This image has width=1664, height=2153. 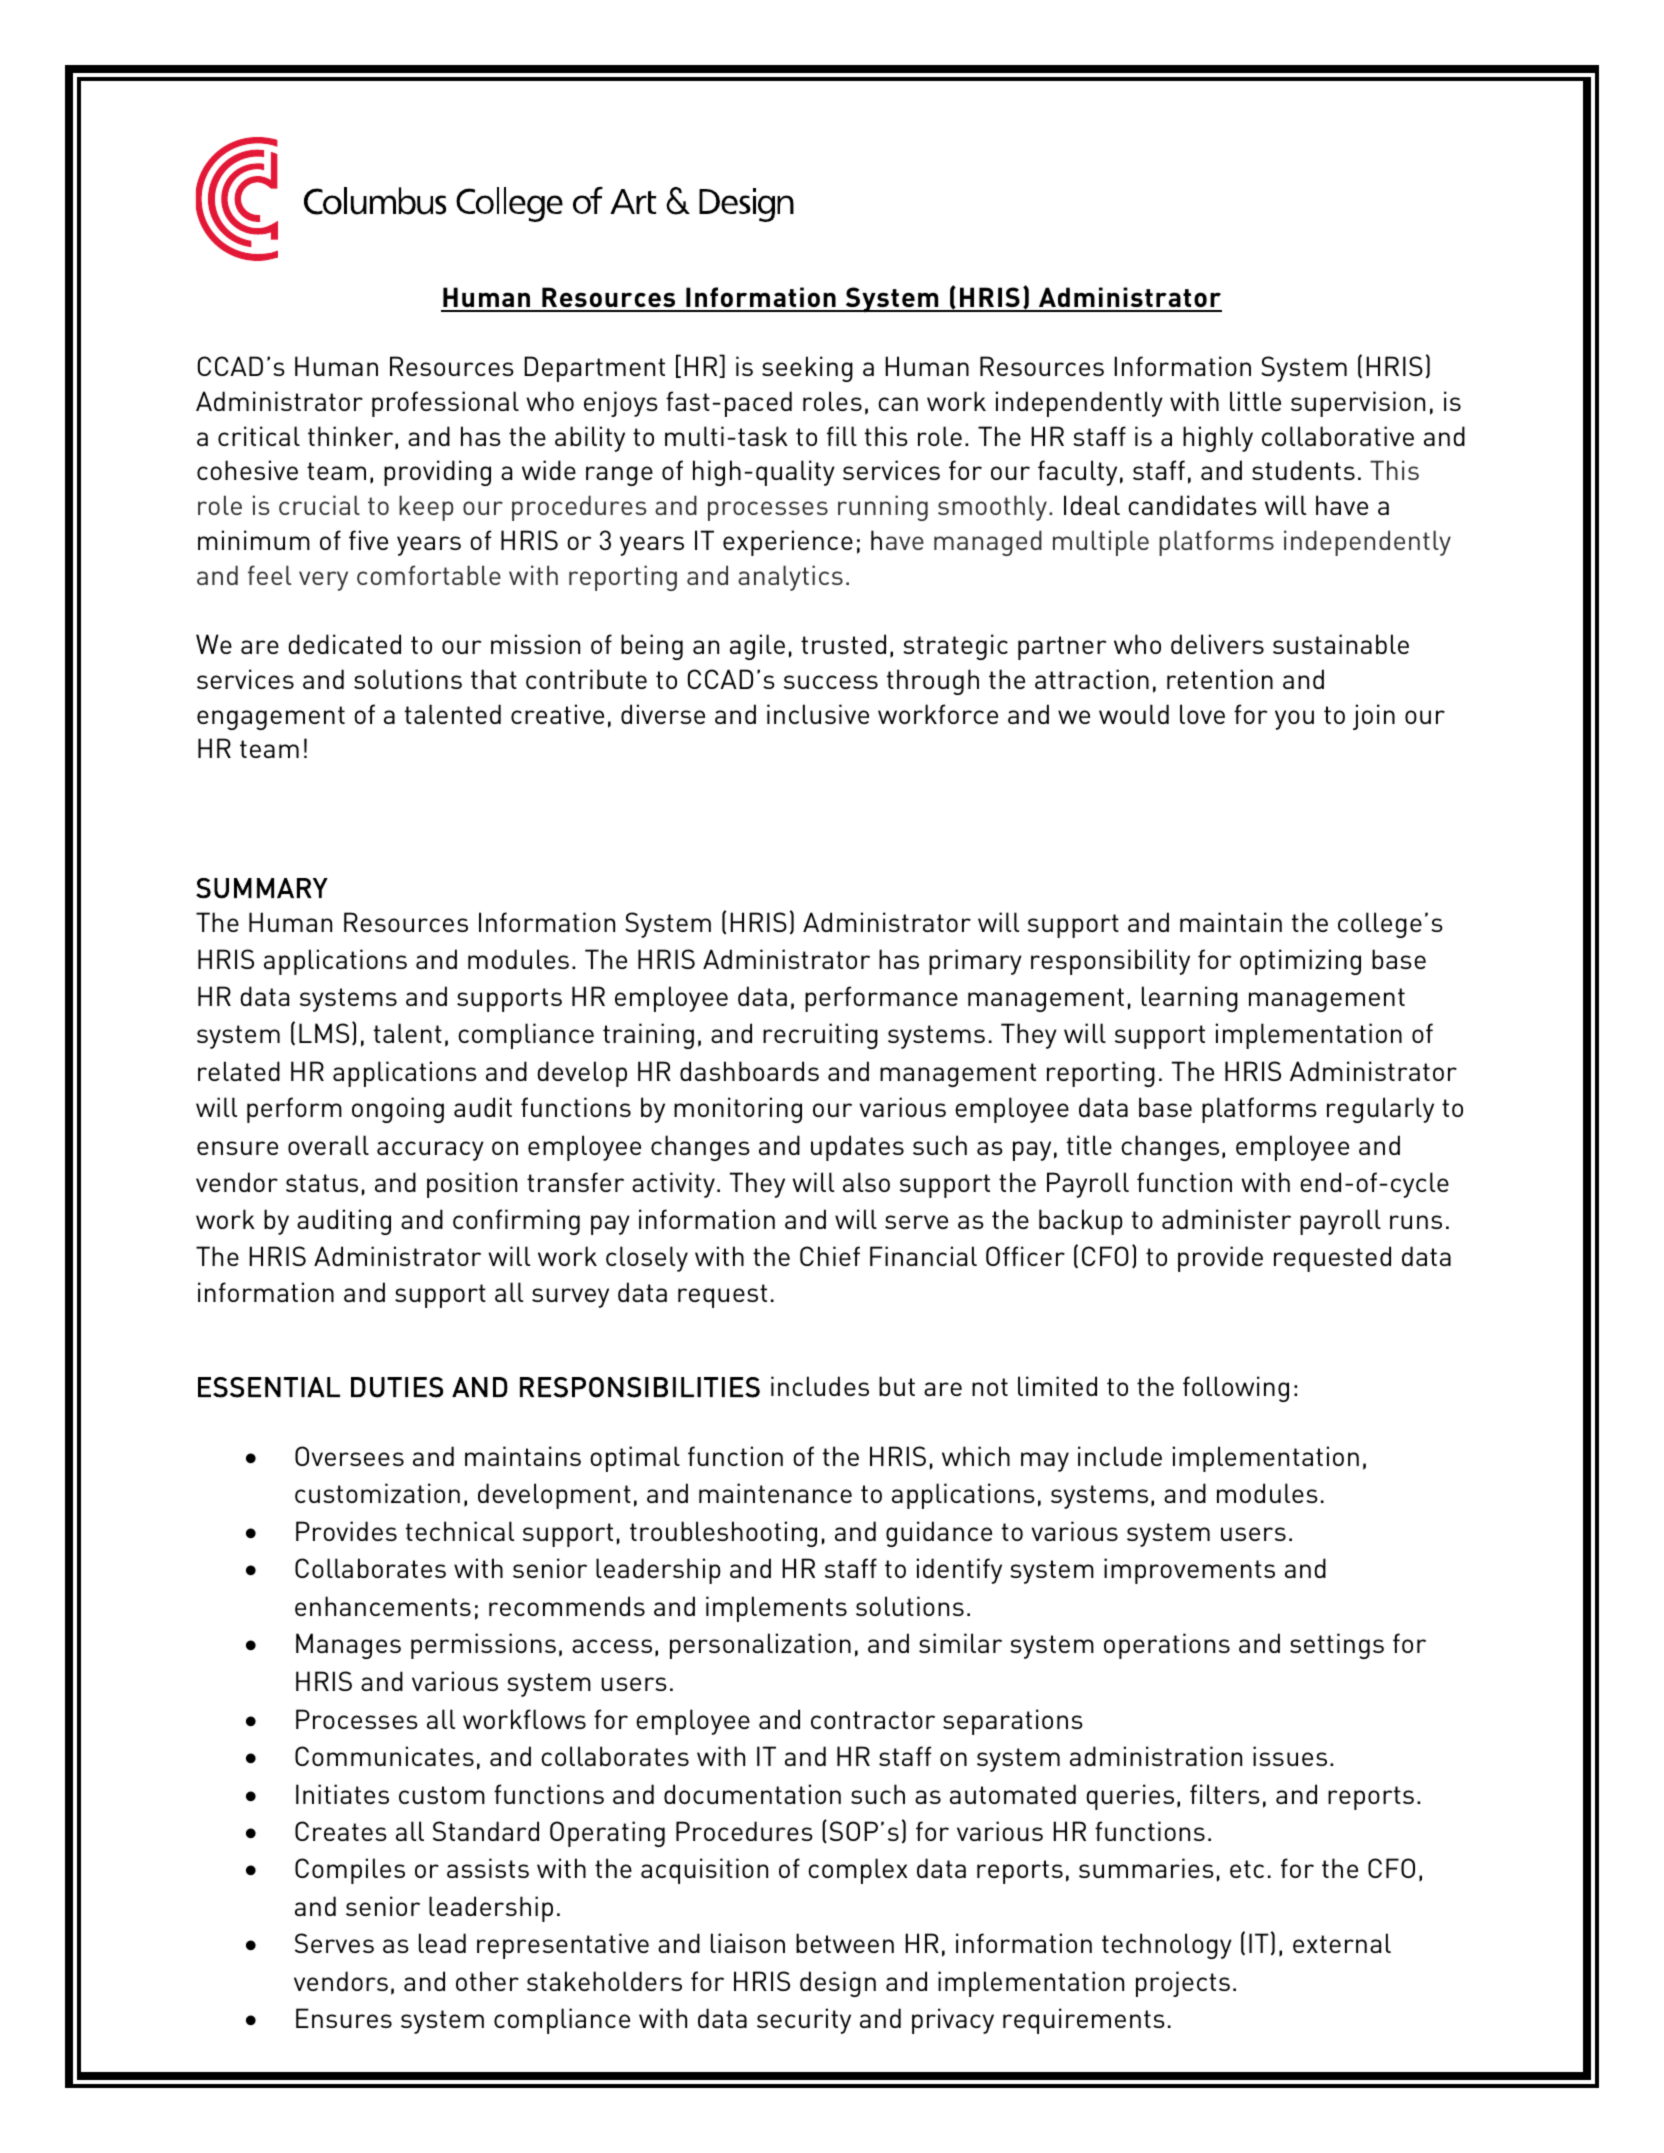 What do you see at coordinates (866, 1182) in the image?
I see `also` at bounding box center [866, 1182].
